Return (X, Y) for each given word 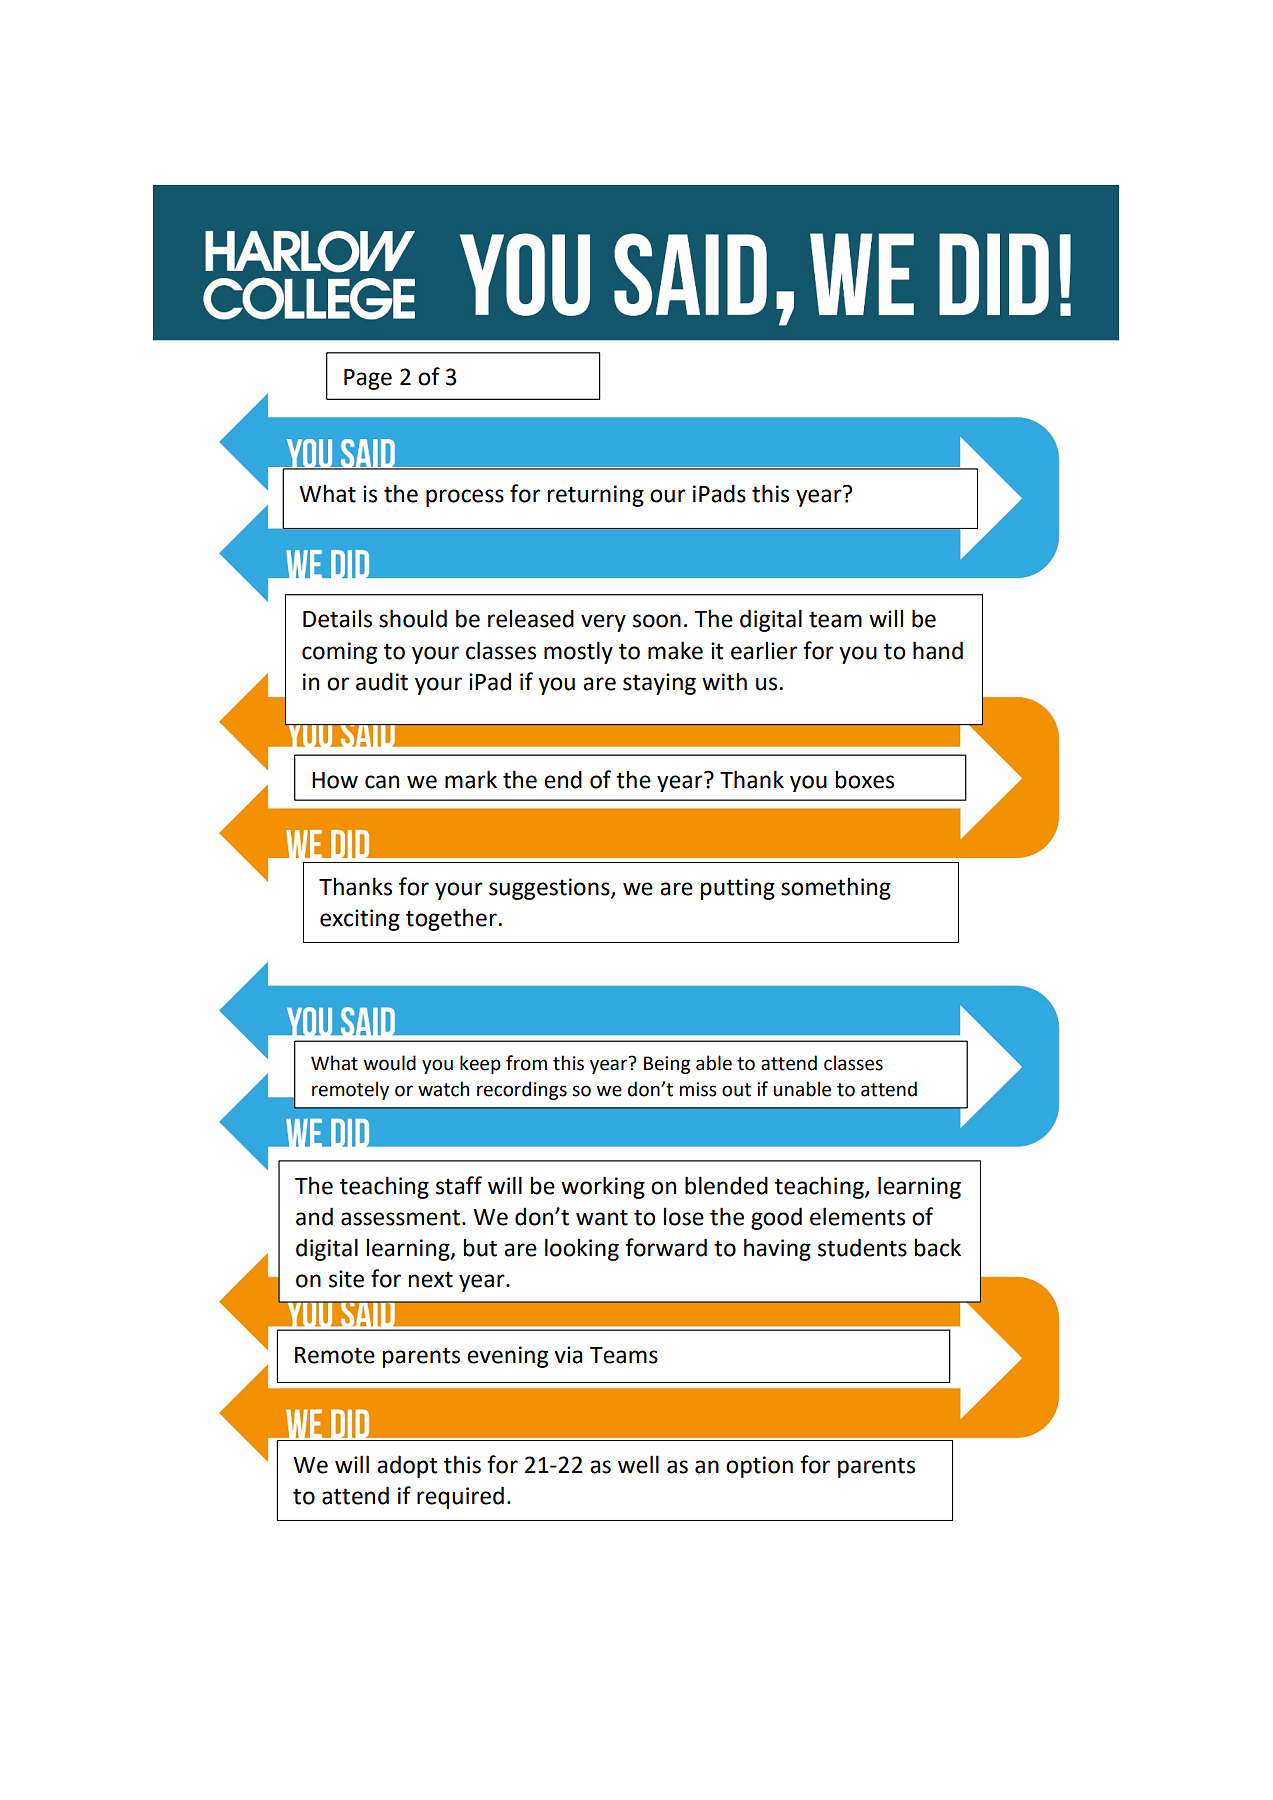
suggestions (550, 889)
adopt (407, 1466)
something (836, 888)
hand (938, 650)
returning (595, 496)
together (452, 919)
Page (368, 379)
